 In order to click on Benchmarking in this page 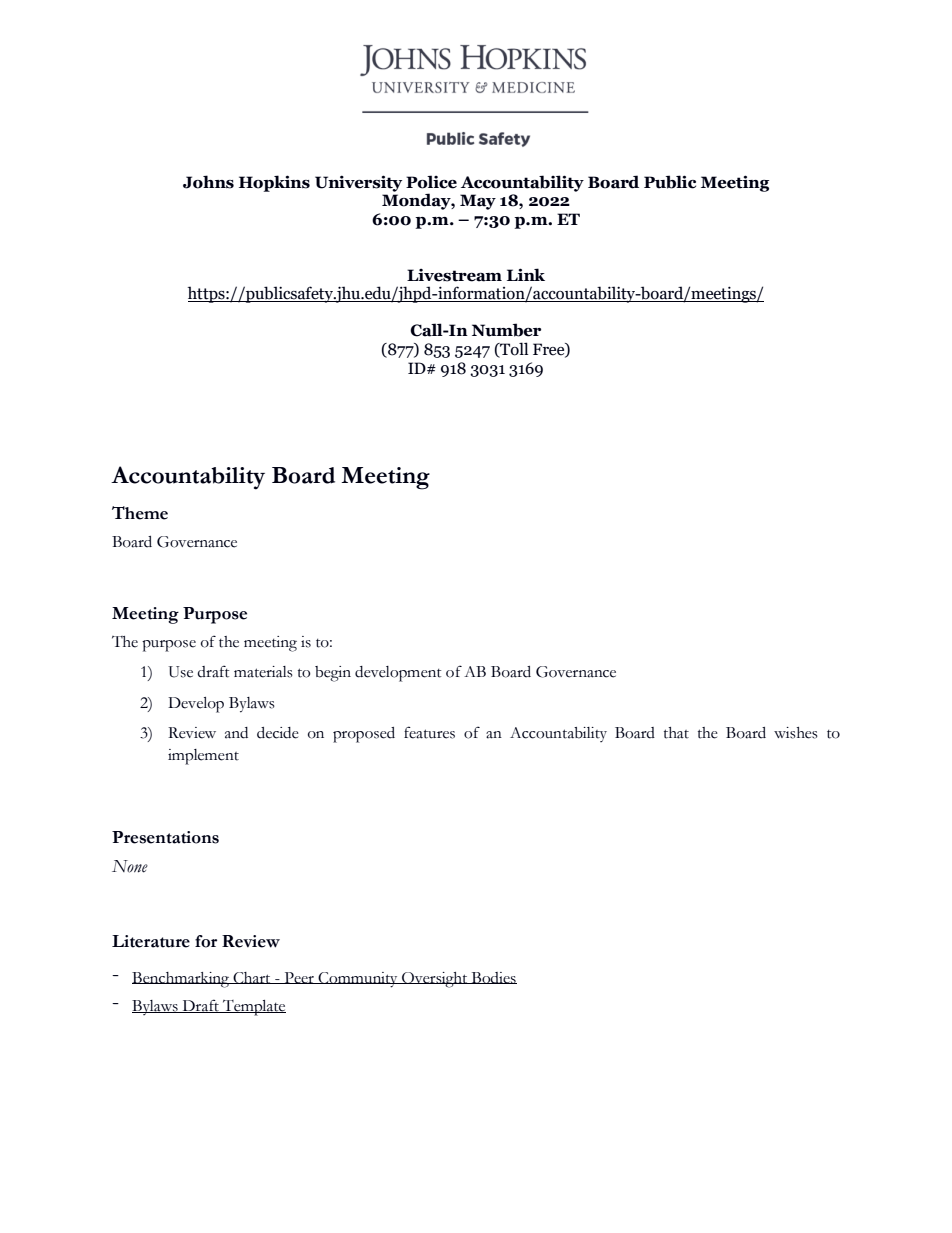, I will do `click(182, 980)`.
